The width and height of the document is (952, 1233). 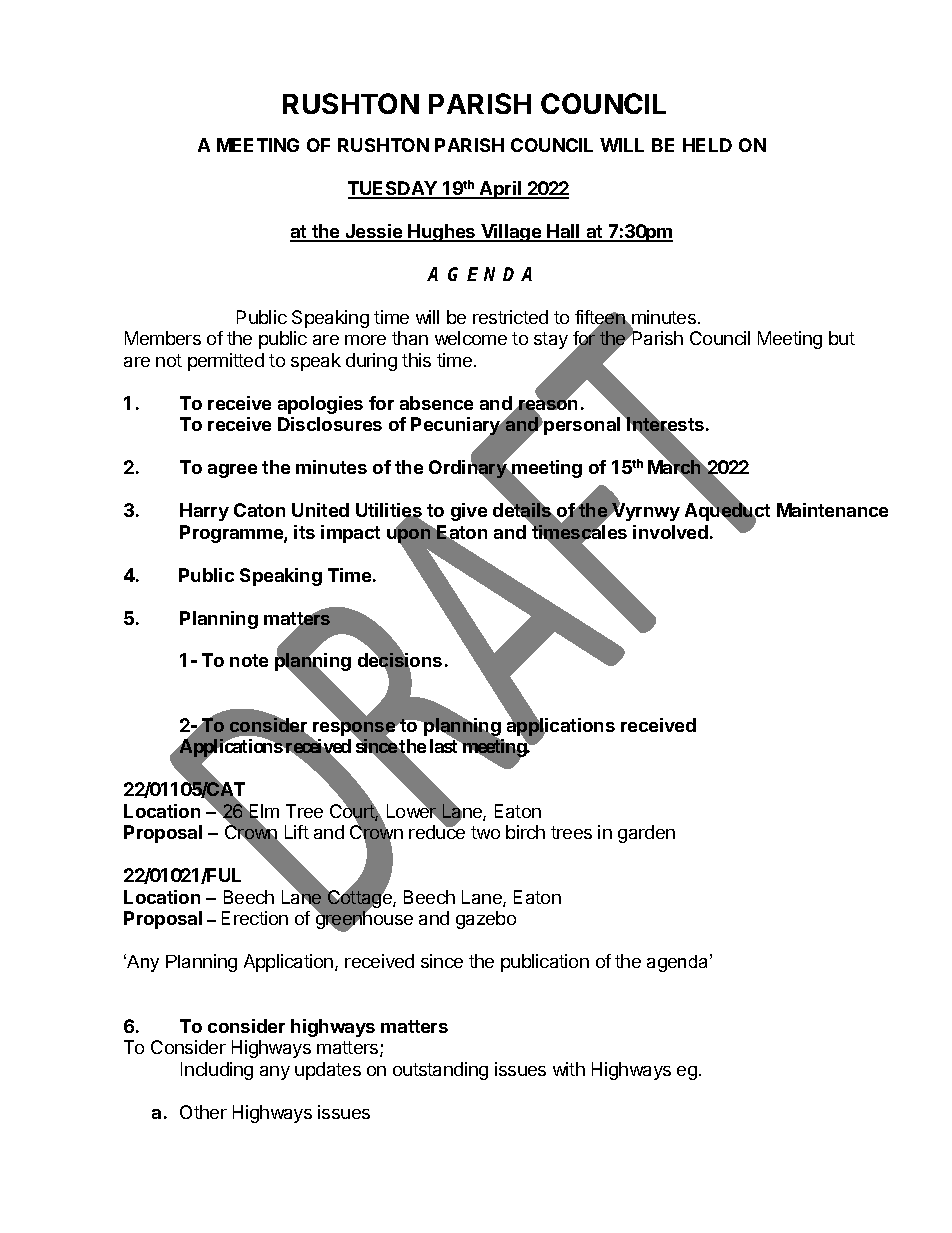 I want to click on involved, so click(x=670, y=532).
